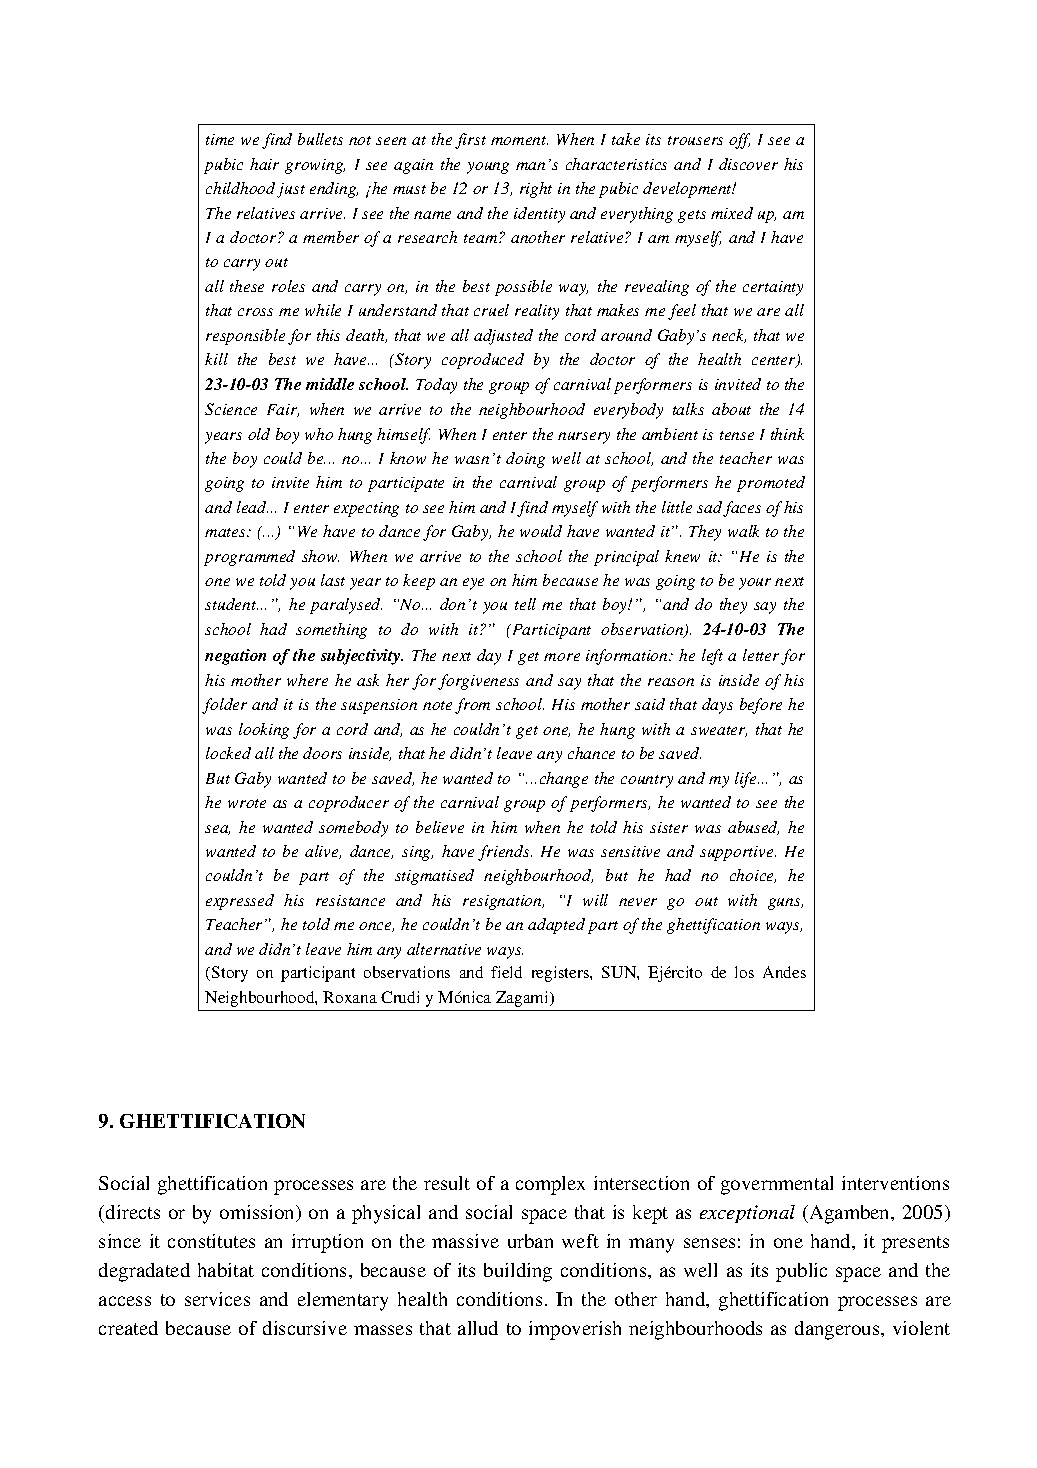 Image resolution: width=1037 pixels, height=1468 pixels. What do you see at coordinates (472, 706) in the page?
I see `from` at bounding box center [472, 706].
